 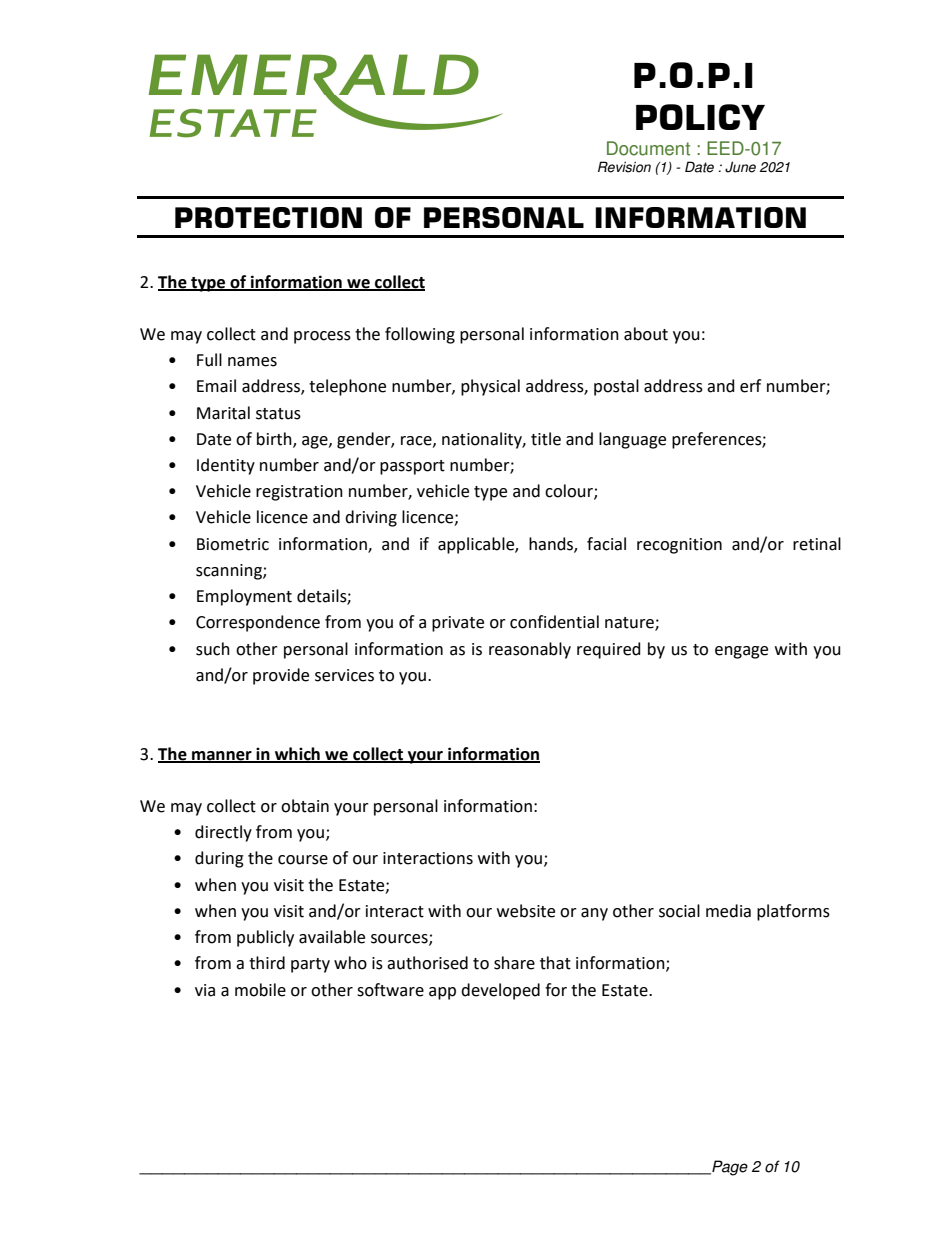 I want to click on facial, so click(x=606, y=544).
